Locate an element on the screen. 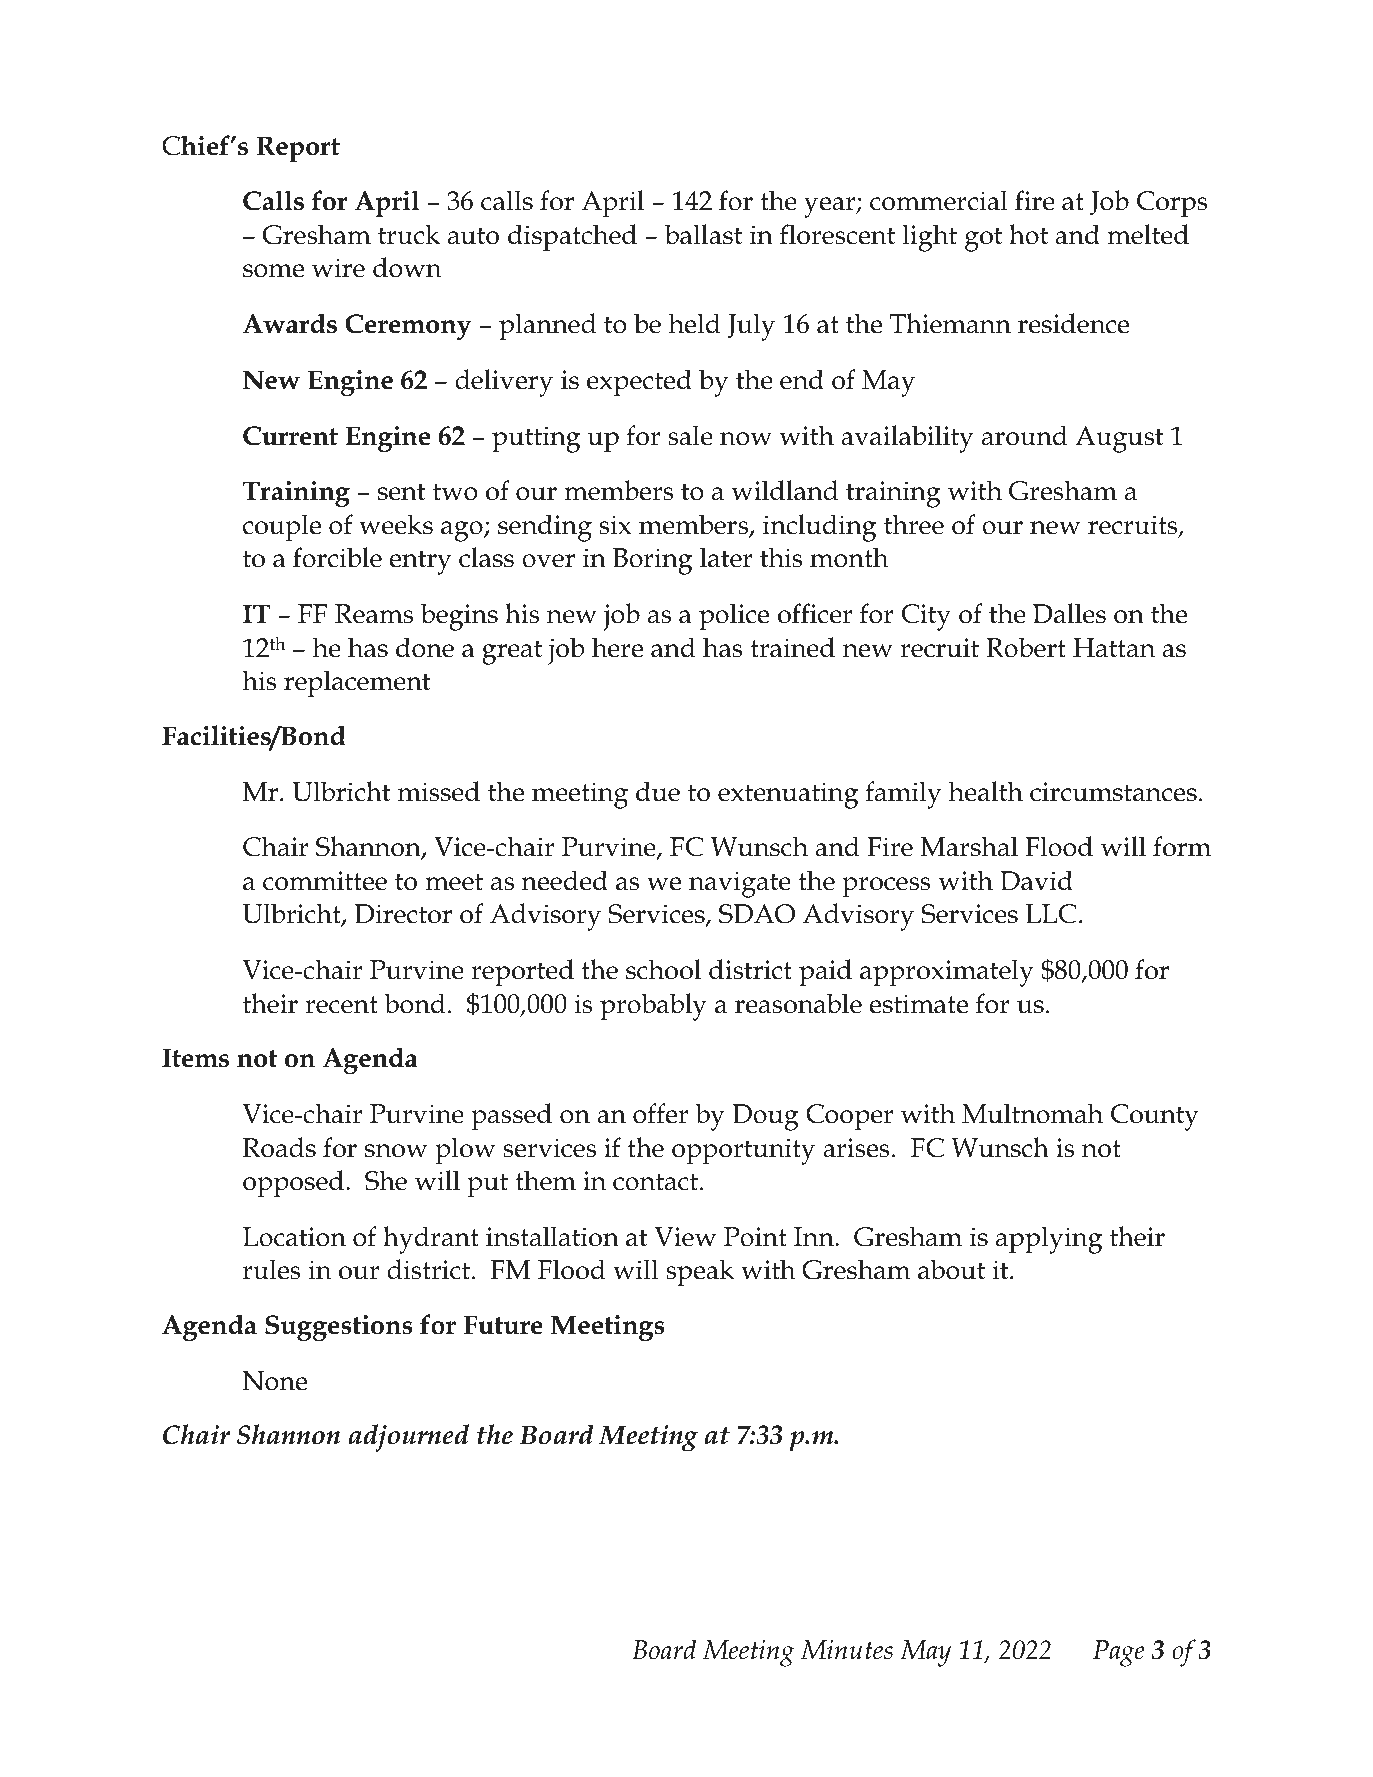 The height and width of the screenshot is (1777, 1373). ballast is located at coordinates (703, 234).
